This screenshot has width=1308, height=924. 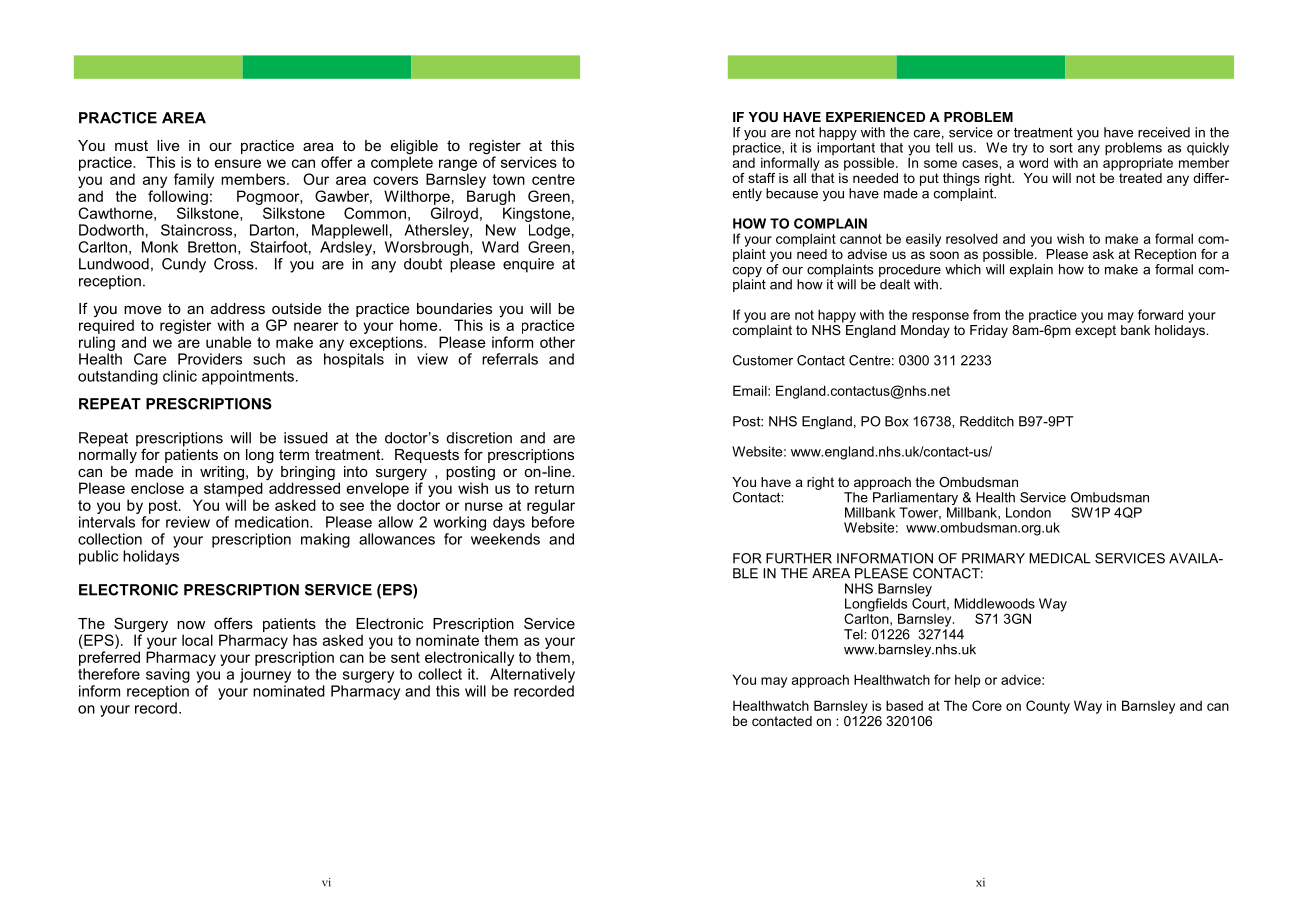 I want to click on copy, so click(x=747, y=273).
